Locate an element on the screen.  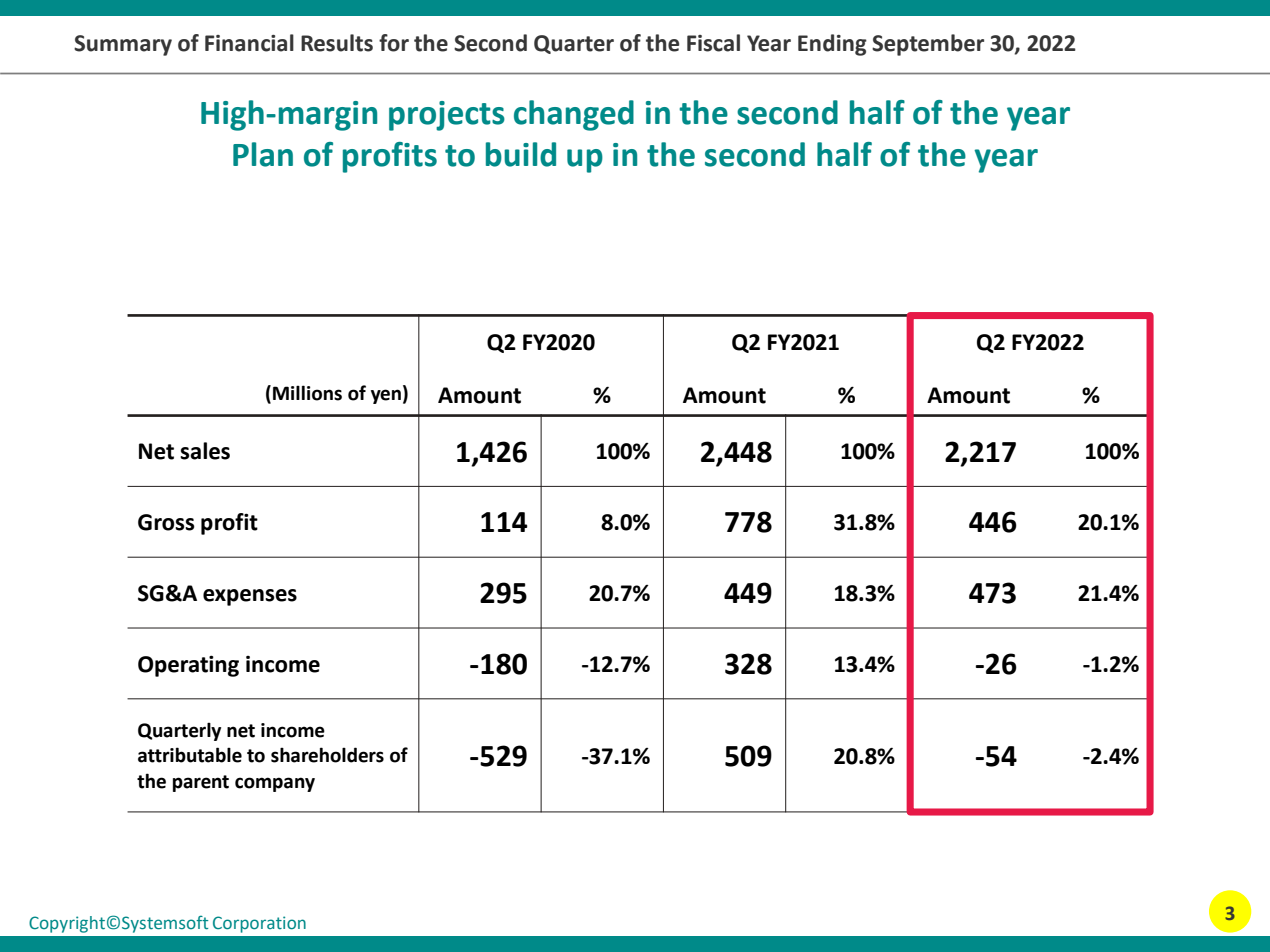
changed is located at coordinates (574, 115).
